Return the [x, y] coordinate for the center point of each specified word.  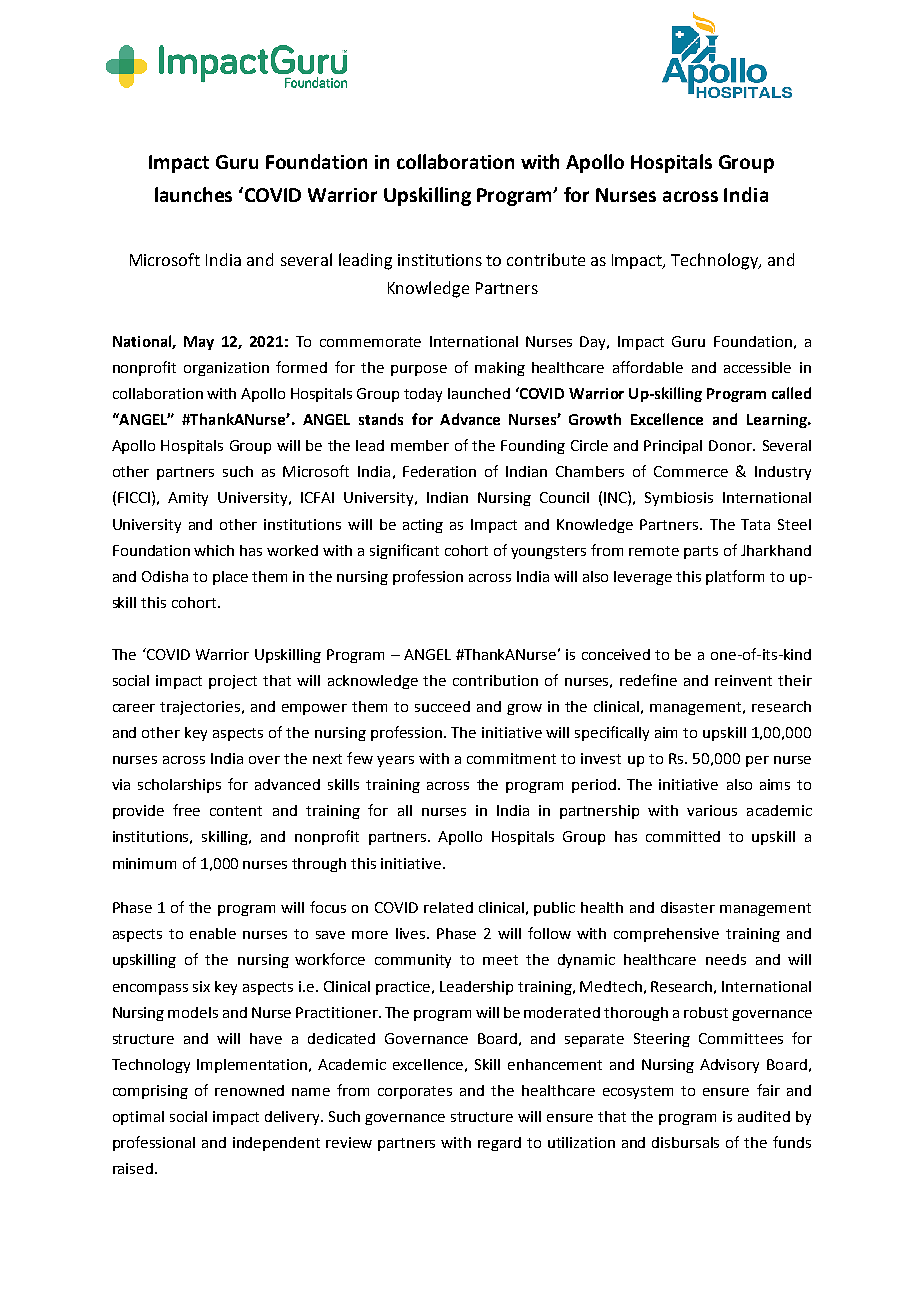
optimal [138, 1118]
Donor [732, 445]
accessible [757, 367]
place [230, 578]
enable [213, 933]
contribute [546, 259]
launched [479, 393]
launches [193, 194]
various [712, 810]
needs [726, 959]
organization [226, 369]
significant [404, 551]
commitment [511, 758]
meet [500, 960]
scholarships [179, 786]
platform [735, 577]
